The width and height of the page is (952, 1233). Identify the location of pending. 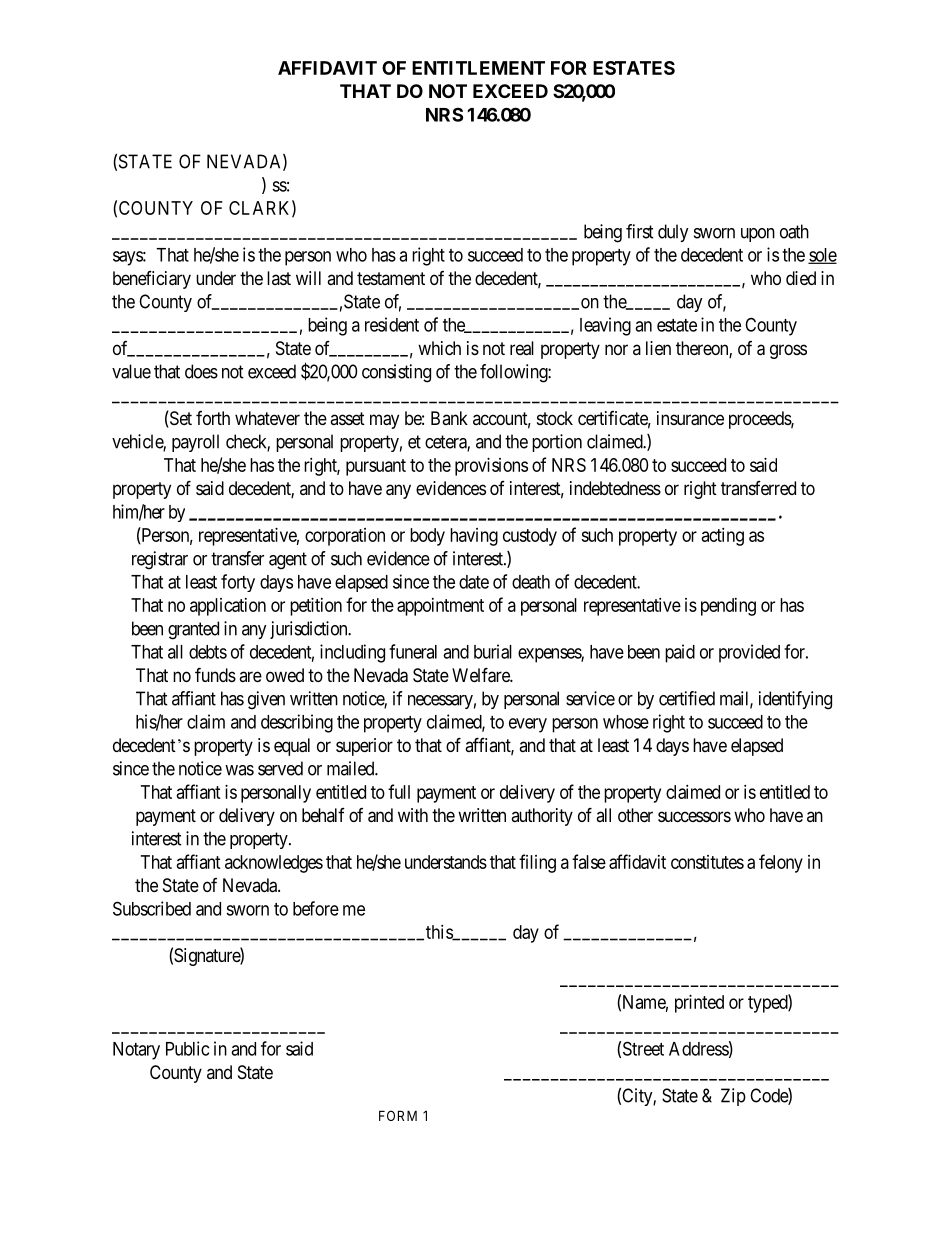
(728, 607).
